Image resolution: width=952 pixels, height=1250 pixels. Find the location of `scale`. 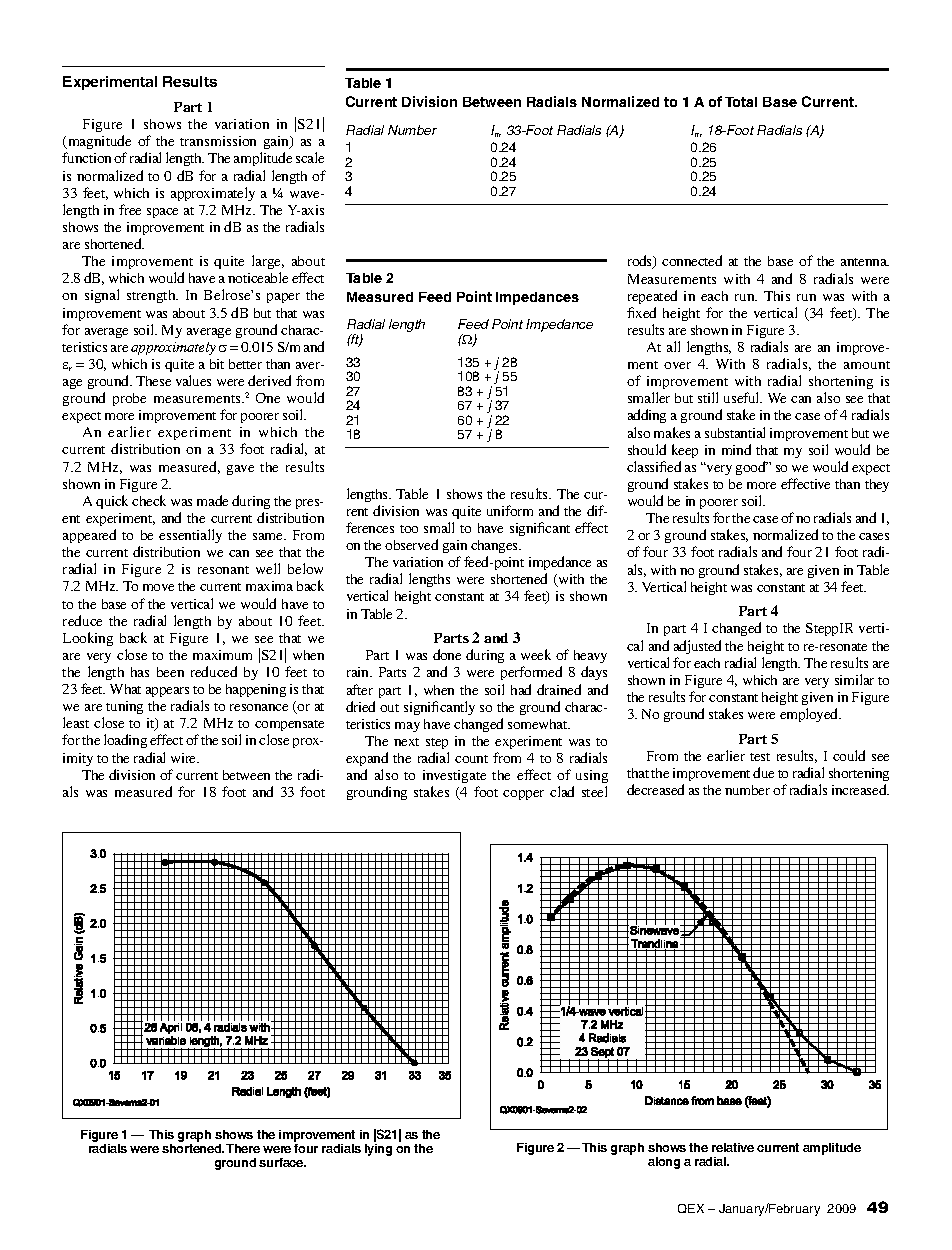

scale is located at coordinates (310, 157).
